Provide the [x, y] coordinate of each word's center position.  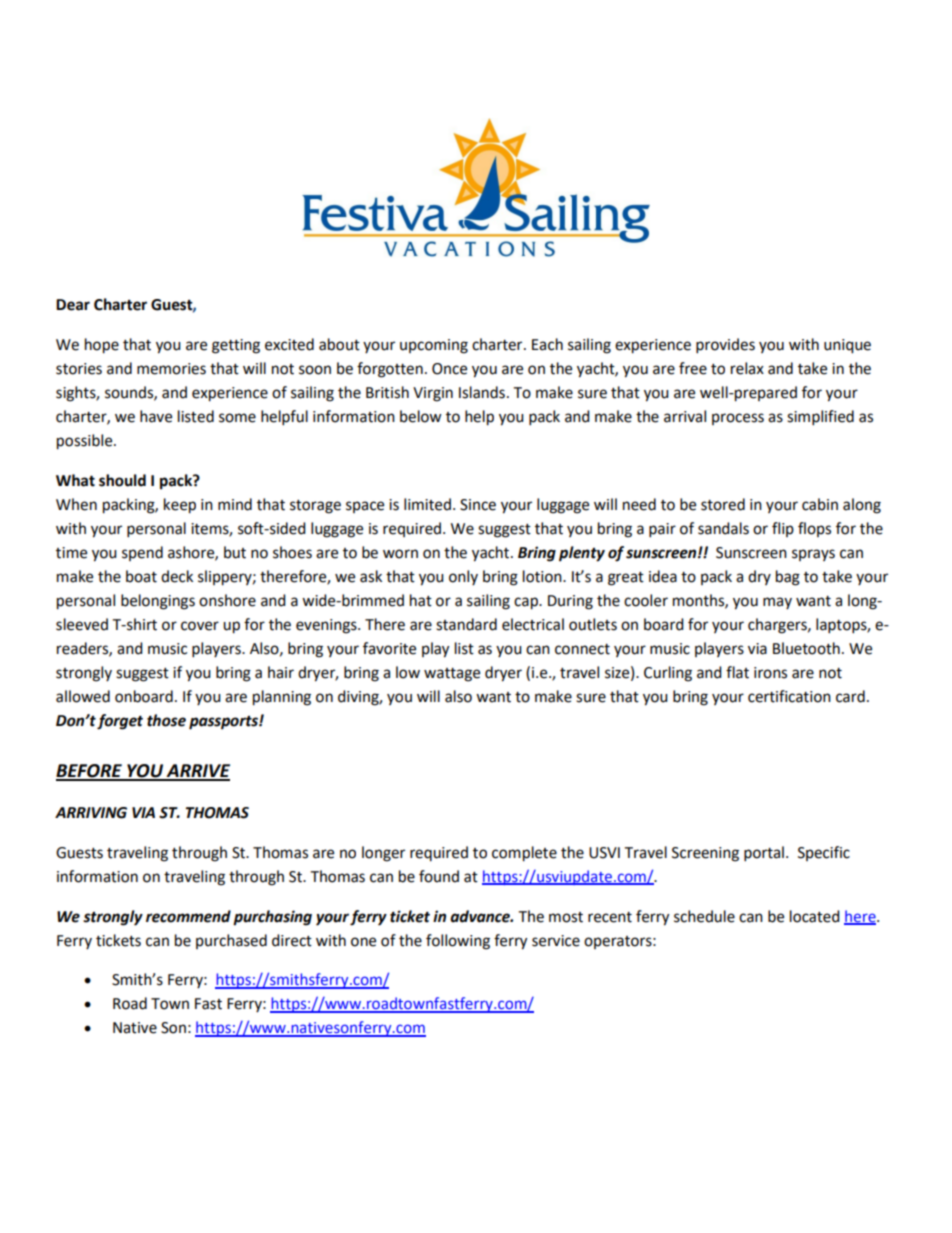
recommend [188, 916]
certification [789, 696]
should [122, 480]
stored [723, 504]
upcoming [434, 346]
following [458, 942]
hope [102, 346]
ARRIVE [197, 772]
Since [478, 505]
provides [725, 346]
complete [524, 854]
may [777, 603]
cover [200, 626]
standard [466, 624]
